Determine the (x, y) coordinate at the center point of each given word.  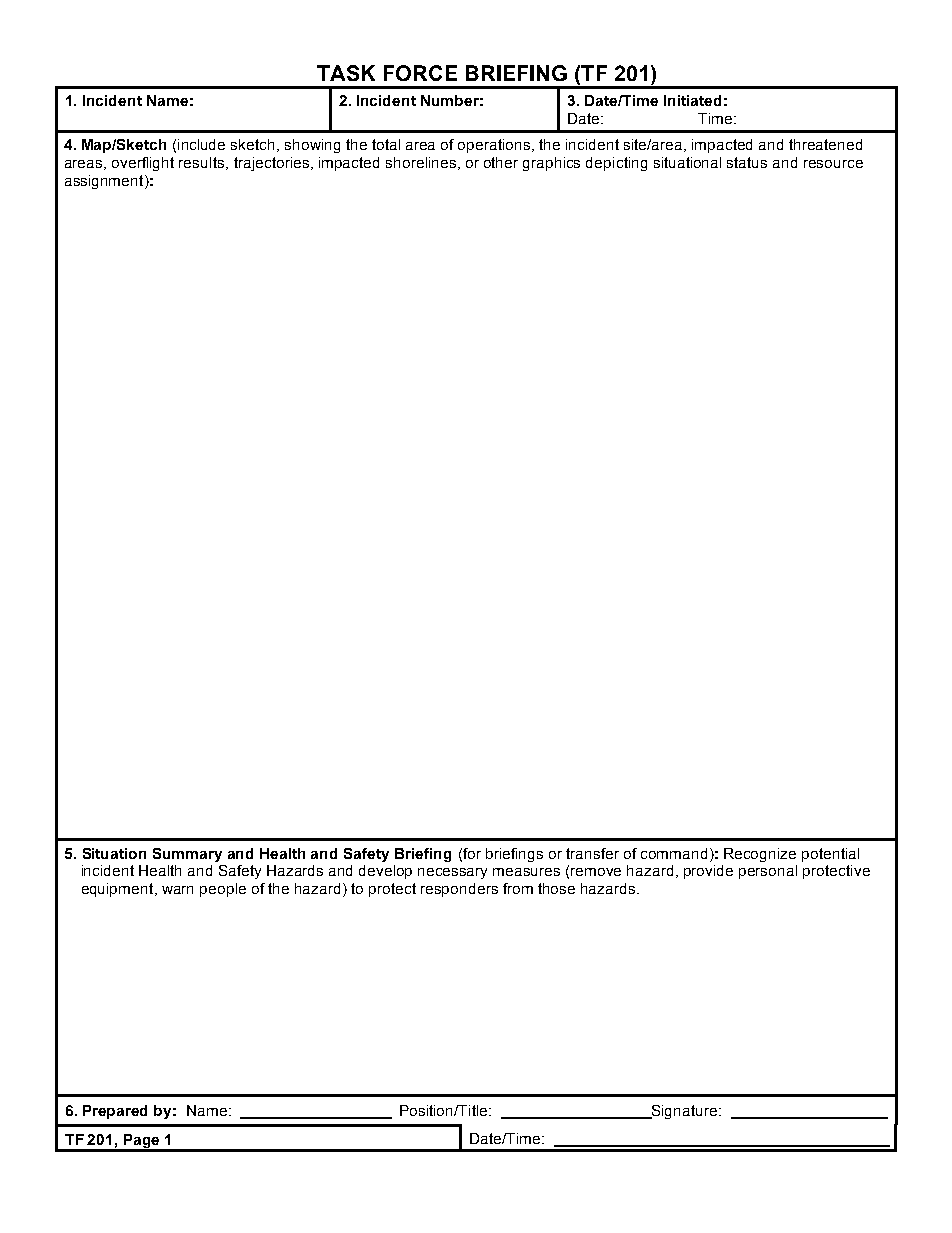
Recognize (760, 855)
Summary (187, 855)
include (201, 144)
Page (142, 1142)
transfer (592, 853)
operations (495, 146)
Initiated (692, 100)
